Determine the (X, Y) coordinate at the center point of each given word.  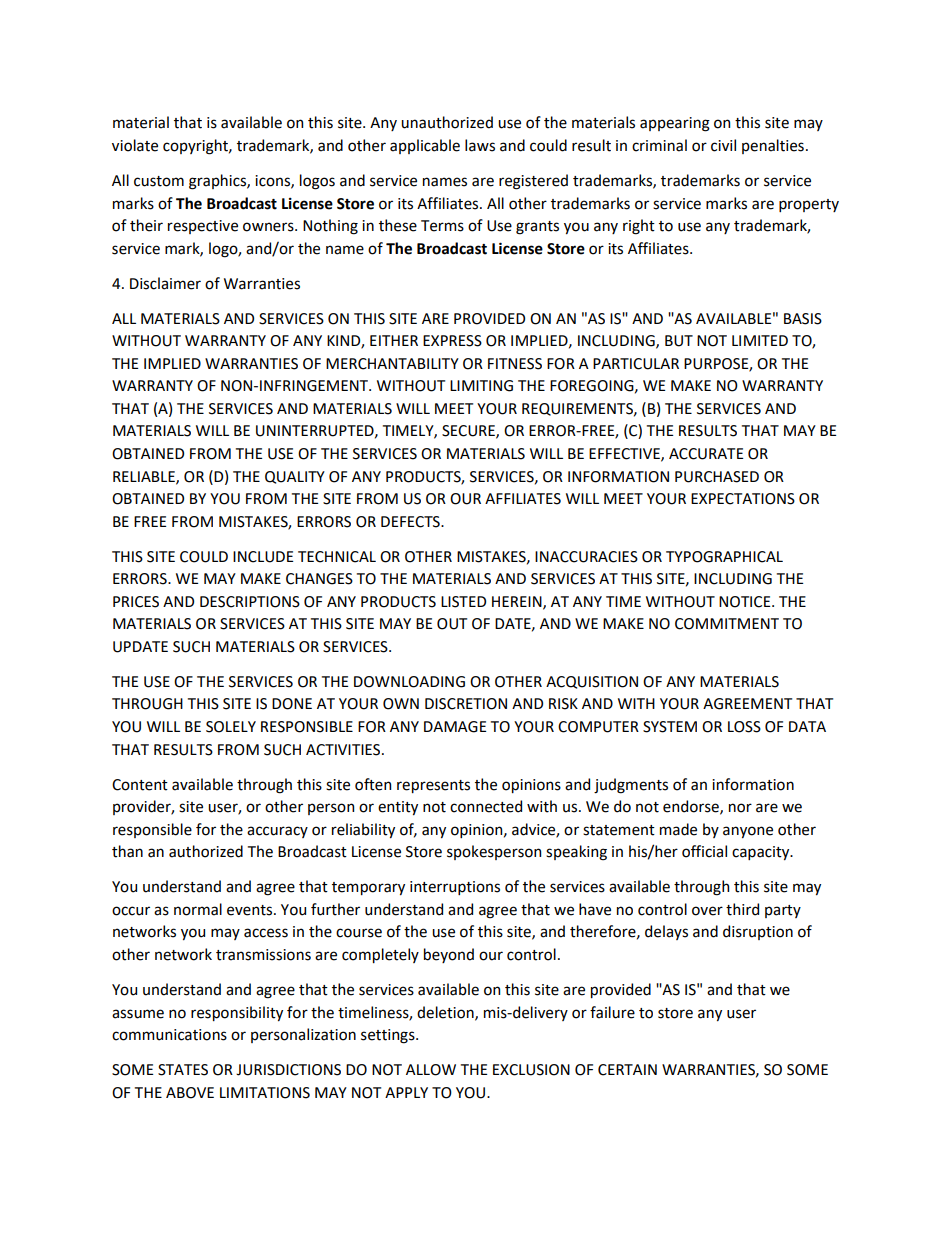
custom (159, 181)
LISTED (463, 602)
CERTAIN (627, 1070)
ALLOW (431, 1070)
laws (480, 145)
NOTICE (746, 602)
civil (723, 145)
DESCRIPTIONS (250, 602)
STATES (183, 1070)
